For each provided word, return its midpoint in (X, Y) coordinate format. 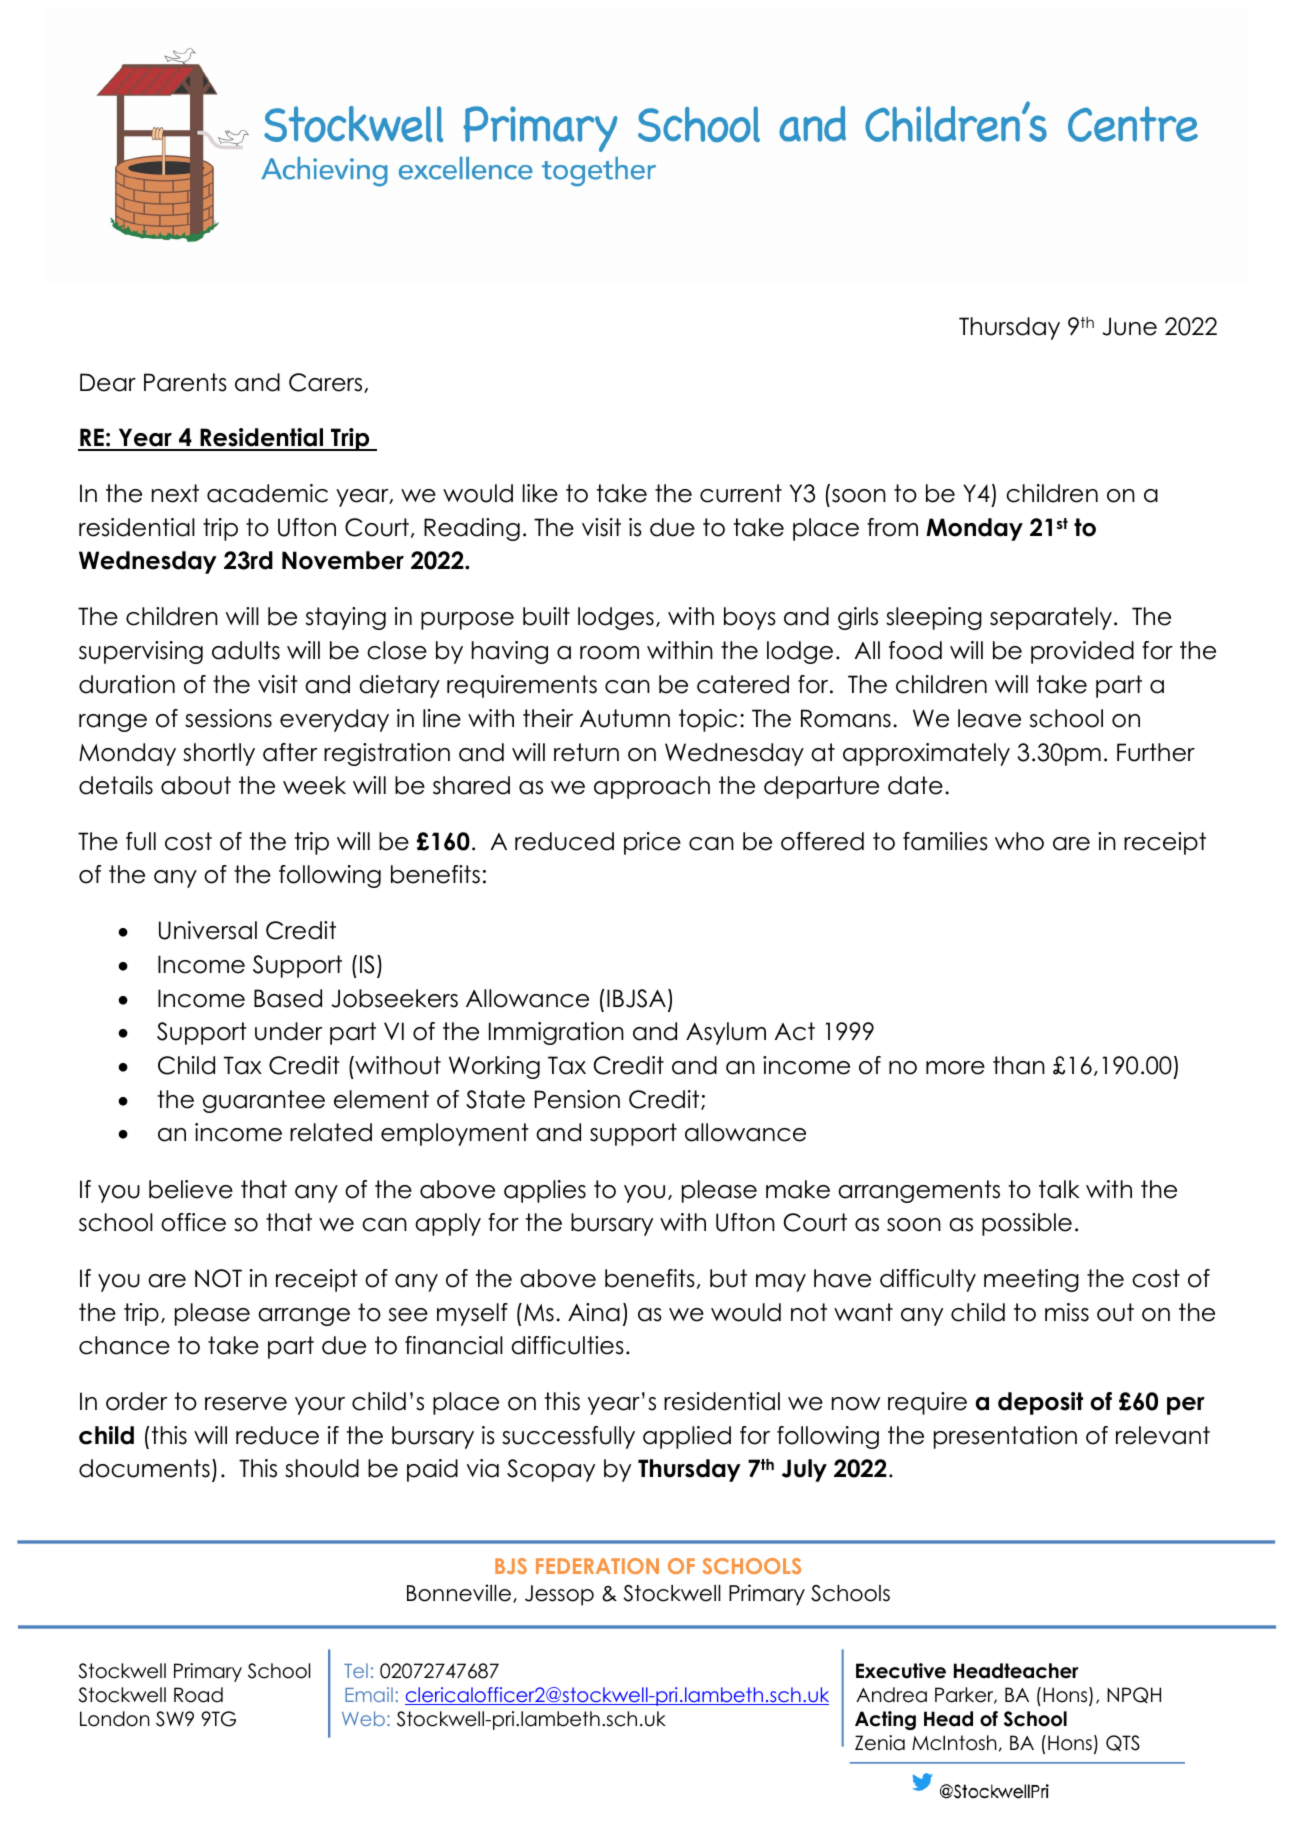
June (1129, 326)
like (540, 493)
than (1019, 1065)
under (288, 1031)
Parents (185, 382)
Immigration (556, 1033)
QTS (1123, 1743)
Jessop (559, 1595)
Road (198, 1695)
